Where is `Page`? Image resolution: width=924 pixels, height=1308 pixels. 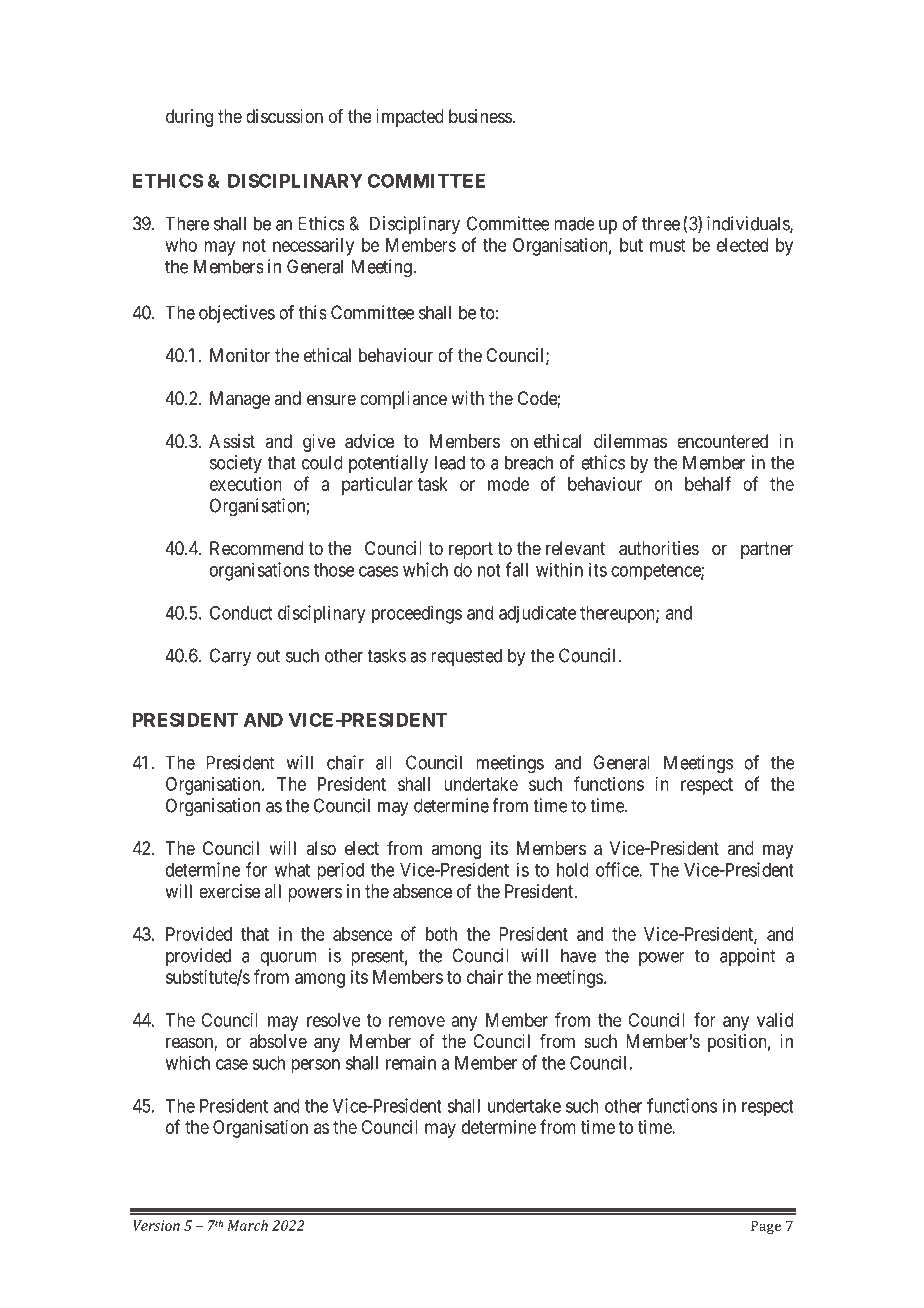
Page is located at coordinates (766, 1227).
